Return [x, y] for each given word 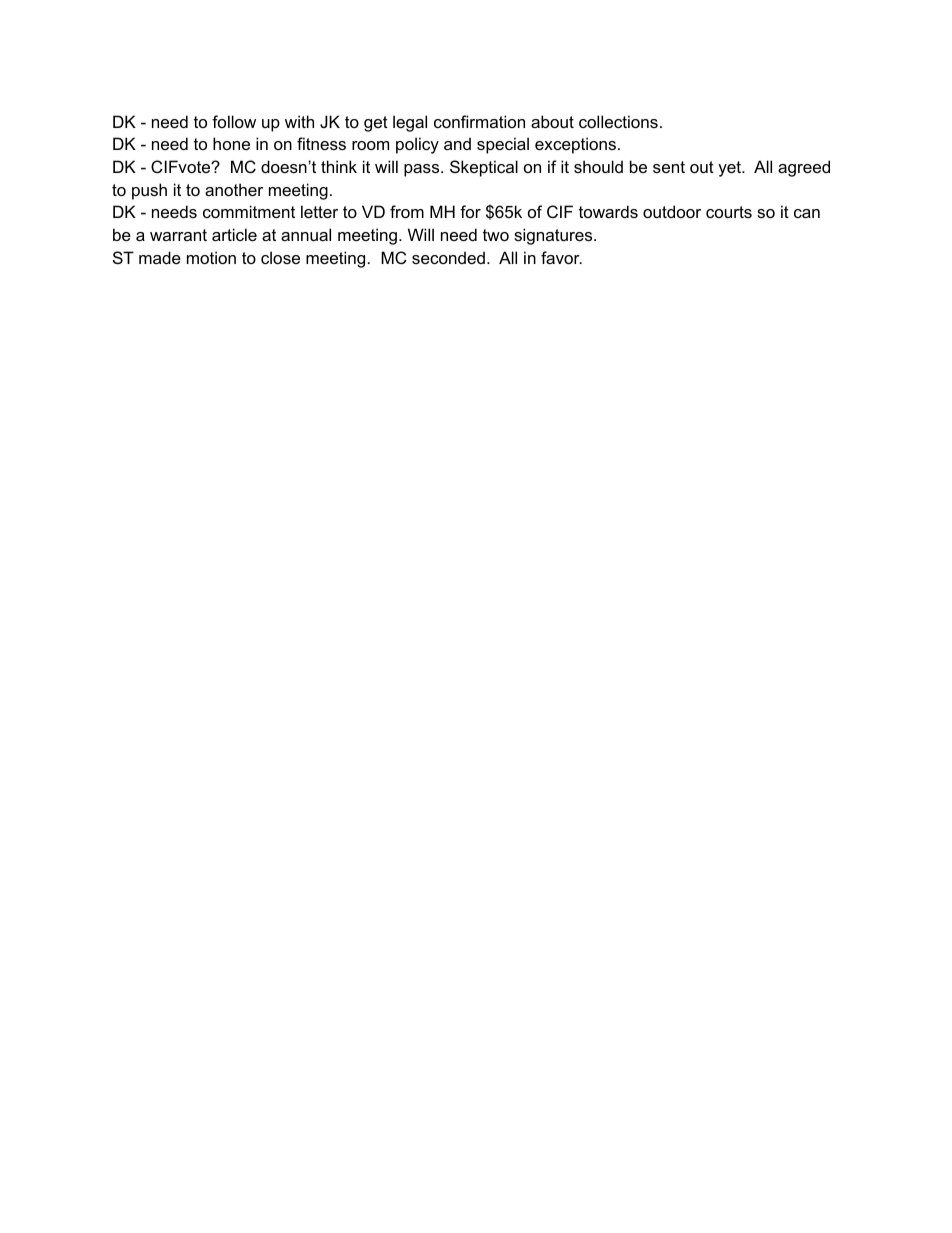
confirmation [479, 121]
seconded [448, 257]
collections [618, 121]
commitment [249, 211]
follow [234, 121]
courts [729, 212]
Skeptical [484, 168]
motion [211, 257]
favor [561, 257]
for [470, 211]
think [339, 166]
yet [731, 169]
